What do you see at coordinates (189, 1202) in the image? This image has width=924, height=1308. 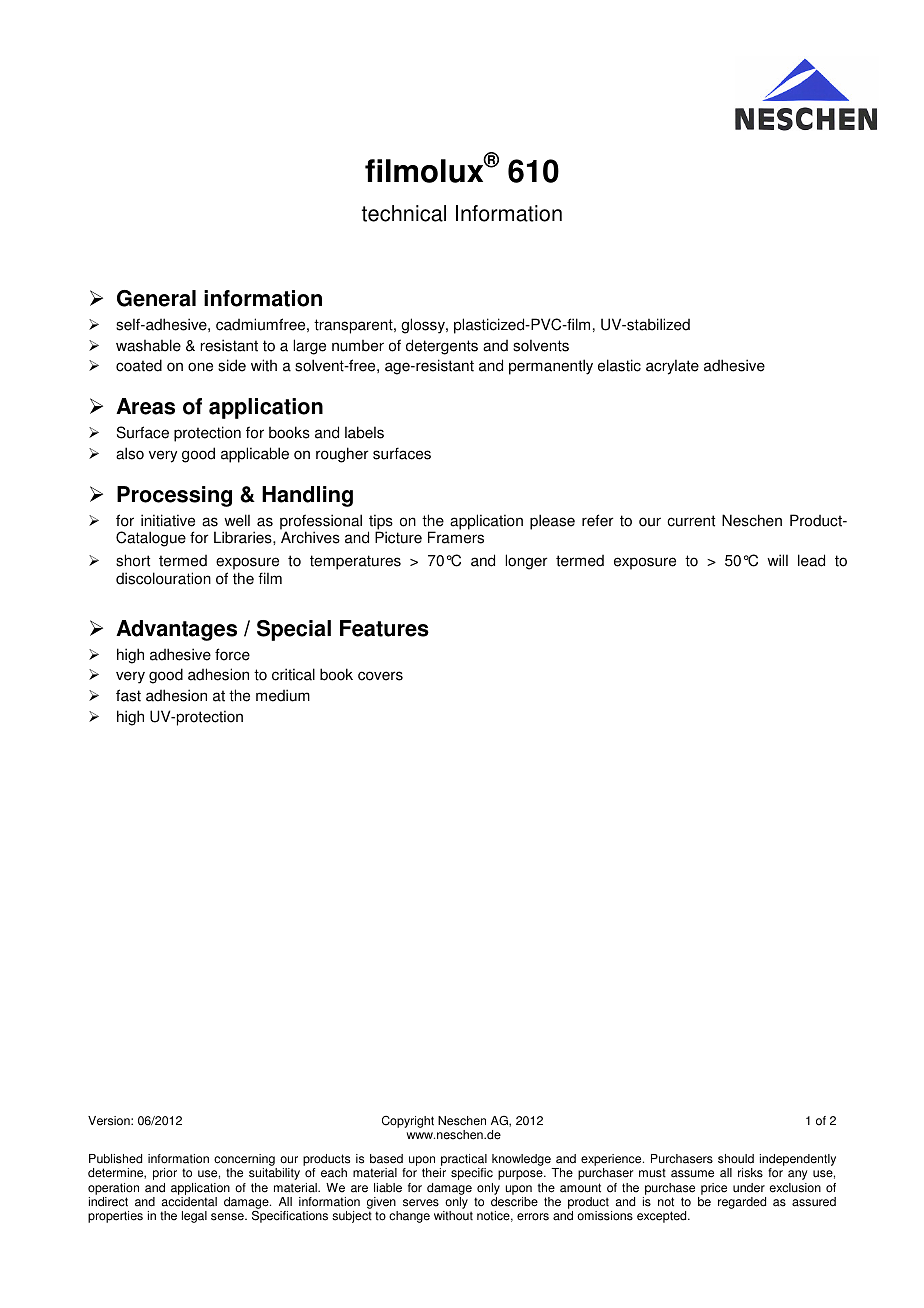 I see `accidental` at bounding box center [189, 1202].
